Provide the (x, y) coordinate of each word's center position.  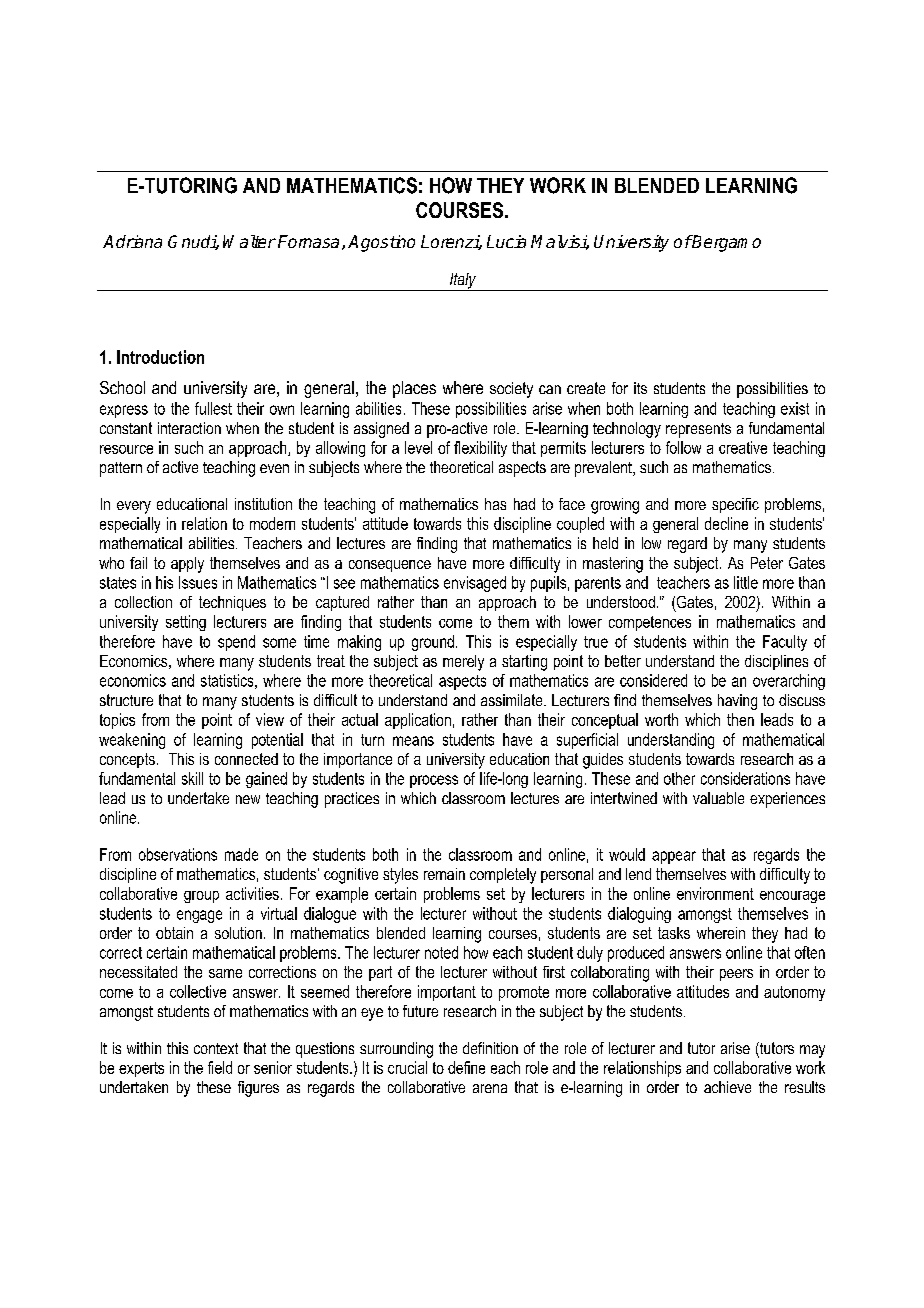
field (220, 1067)
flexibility (480, 449)
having (737, 702)
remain (444, 874)
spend (236, 643)
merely (463, 663)
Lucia (506, 241)
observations (178, 854)
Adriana (132, 241)
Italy (463, 282)
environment (715, 893)
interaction (189, 428)
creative (743, 447)
